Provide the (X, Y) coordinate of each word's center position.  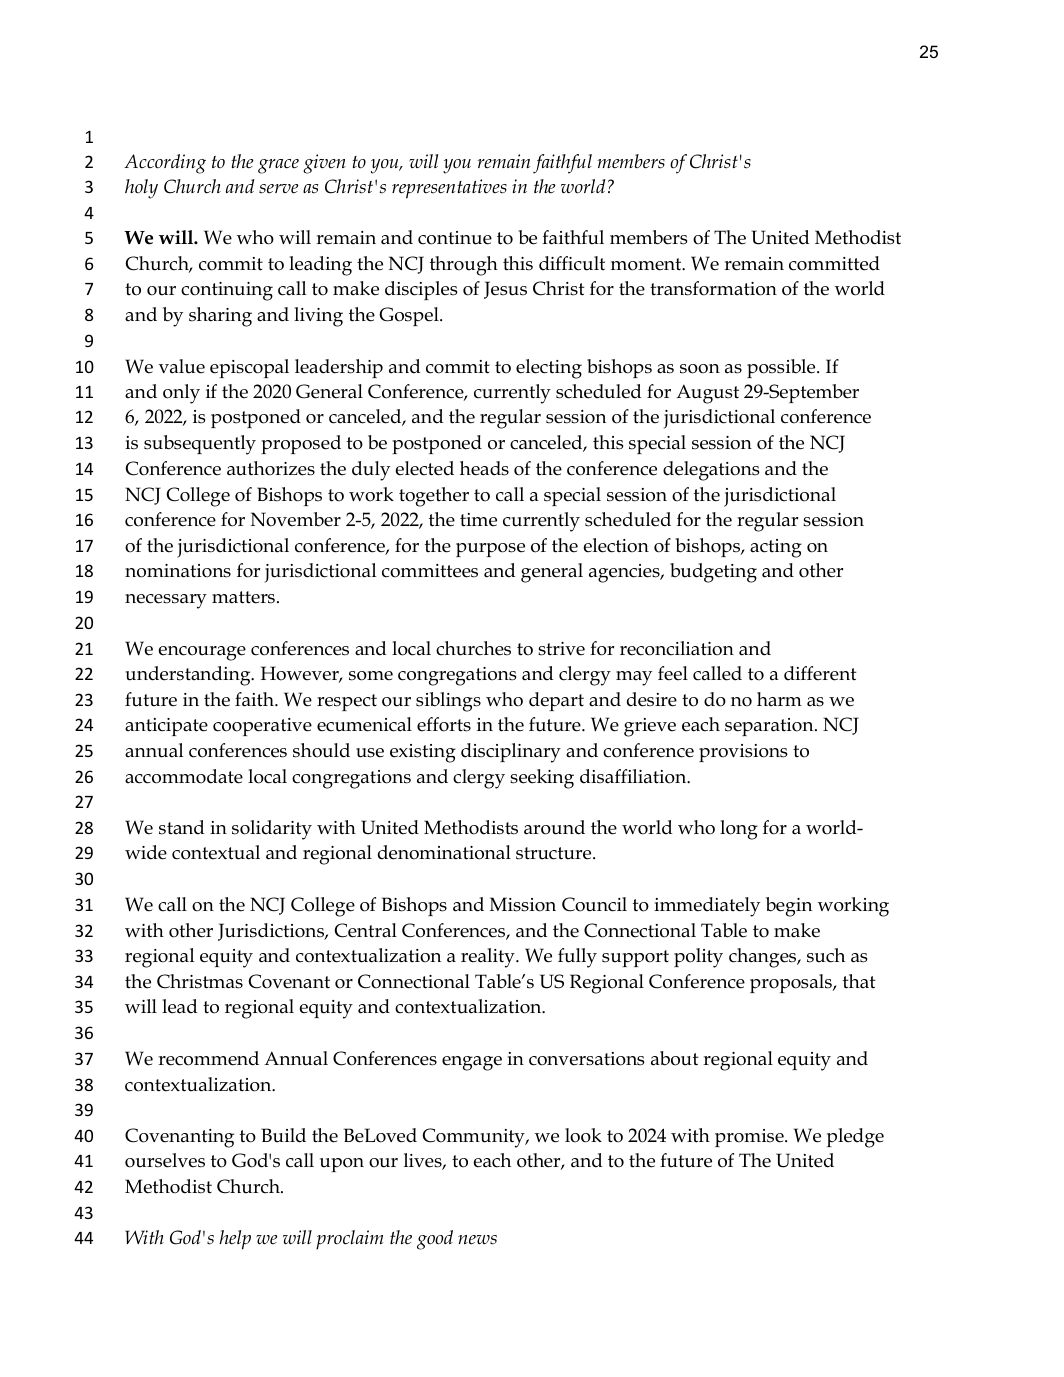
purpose (490, 550)
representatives (449, 189)
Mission (523, 904)
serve (279, 189)
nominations (178, 571)
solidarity (272, 830)
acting (776, 548)
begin (789, 907)
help (235, 1240)
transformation (713, 288)
